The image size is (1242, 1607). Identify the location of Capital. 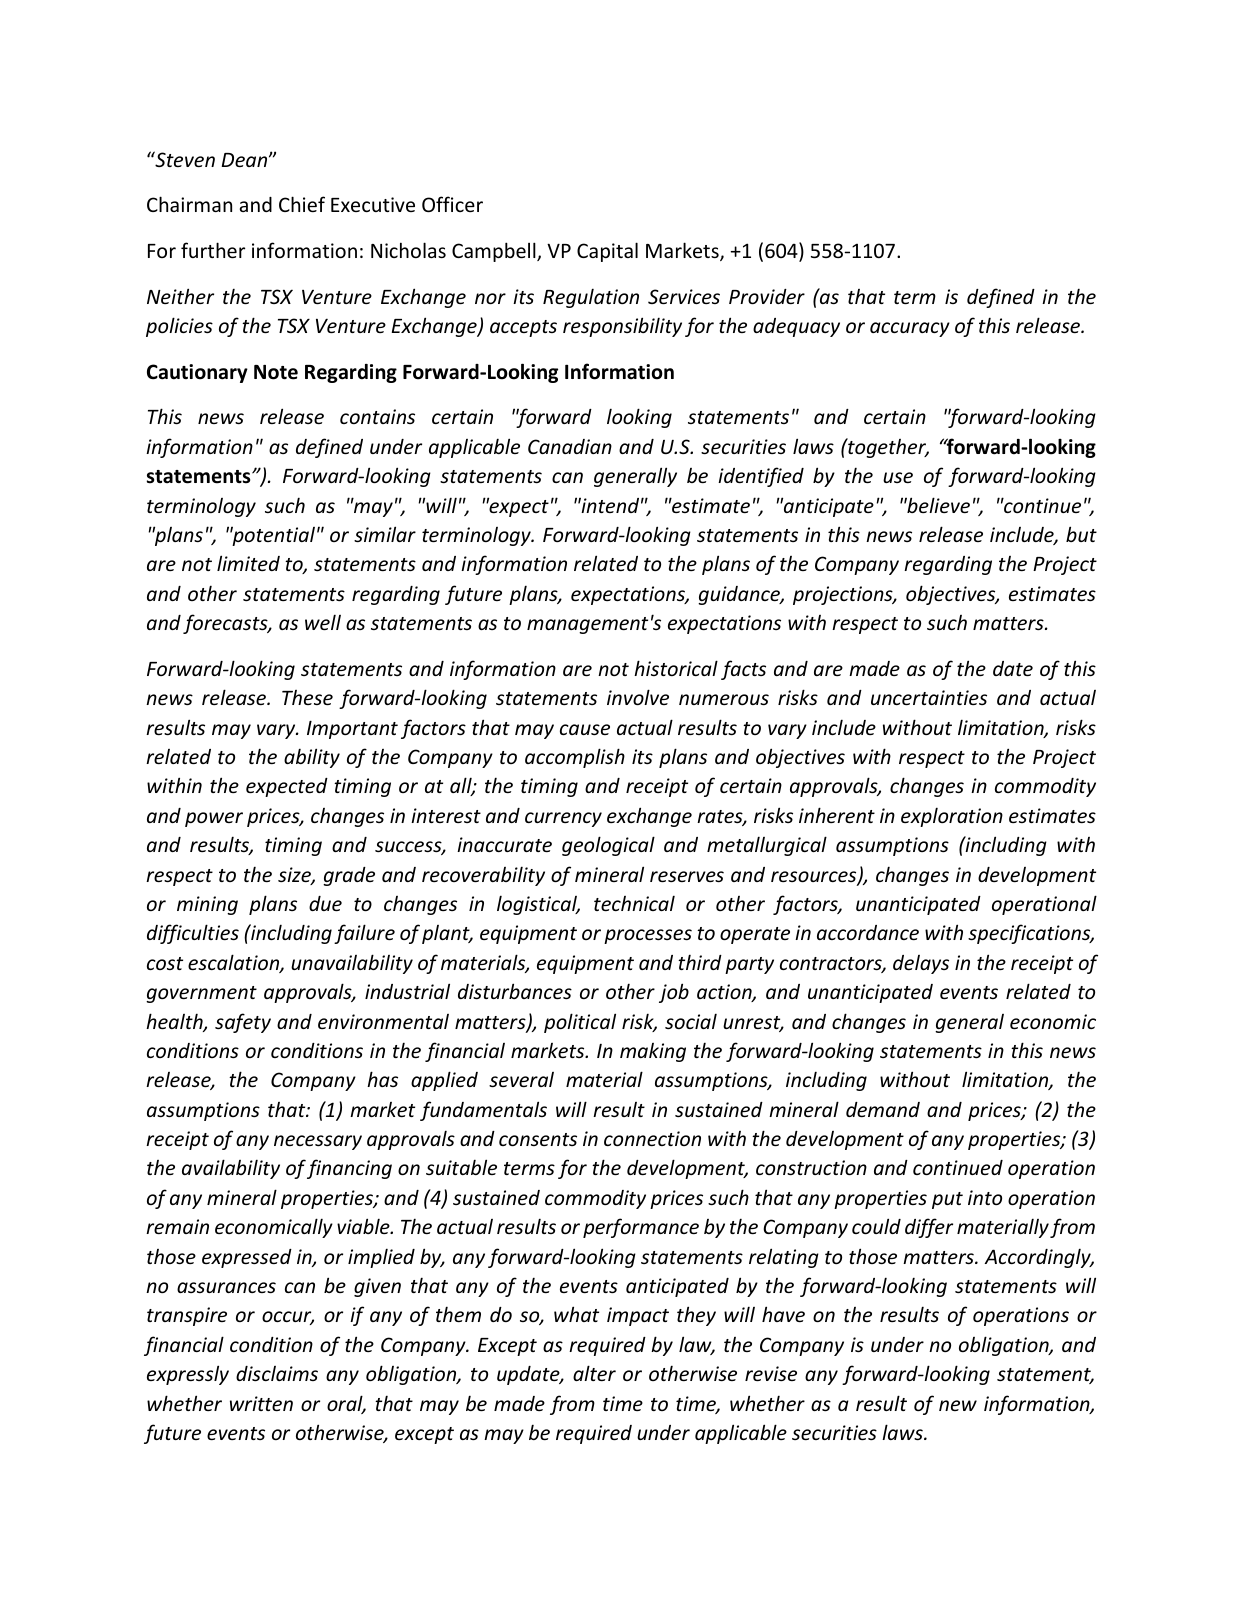
(607, 252).
